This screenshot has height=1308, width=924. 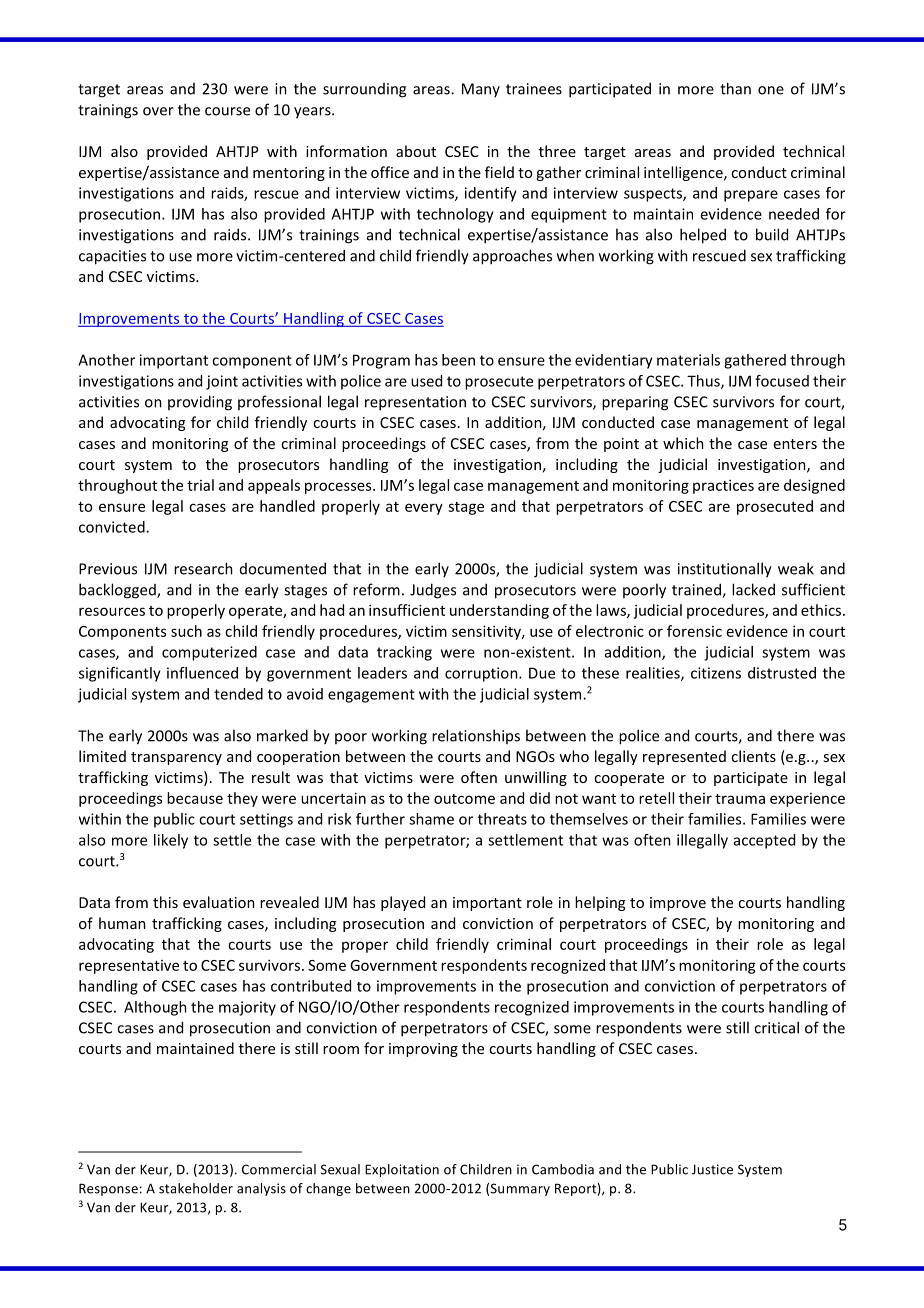 What do you see at coordinates (200, 485) in the screenshot?
I see `trial` at bounding box center [200, 485].
